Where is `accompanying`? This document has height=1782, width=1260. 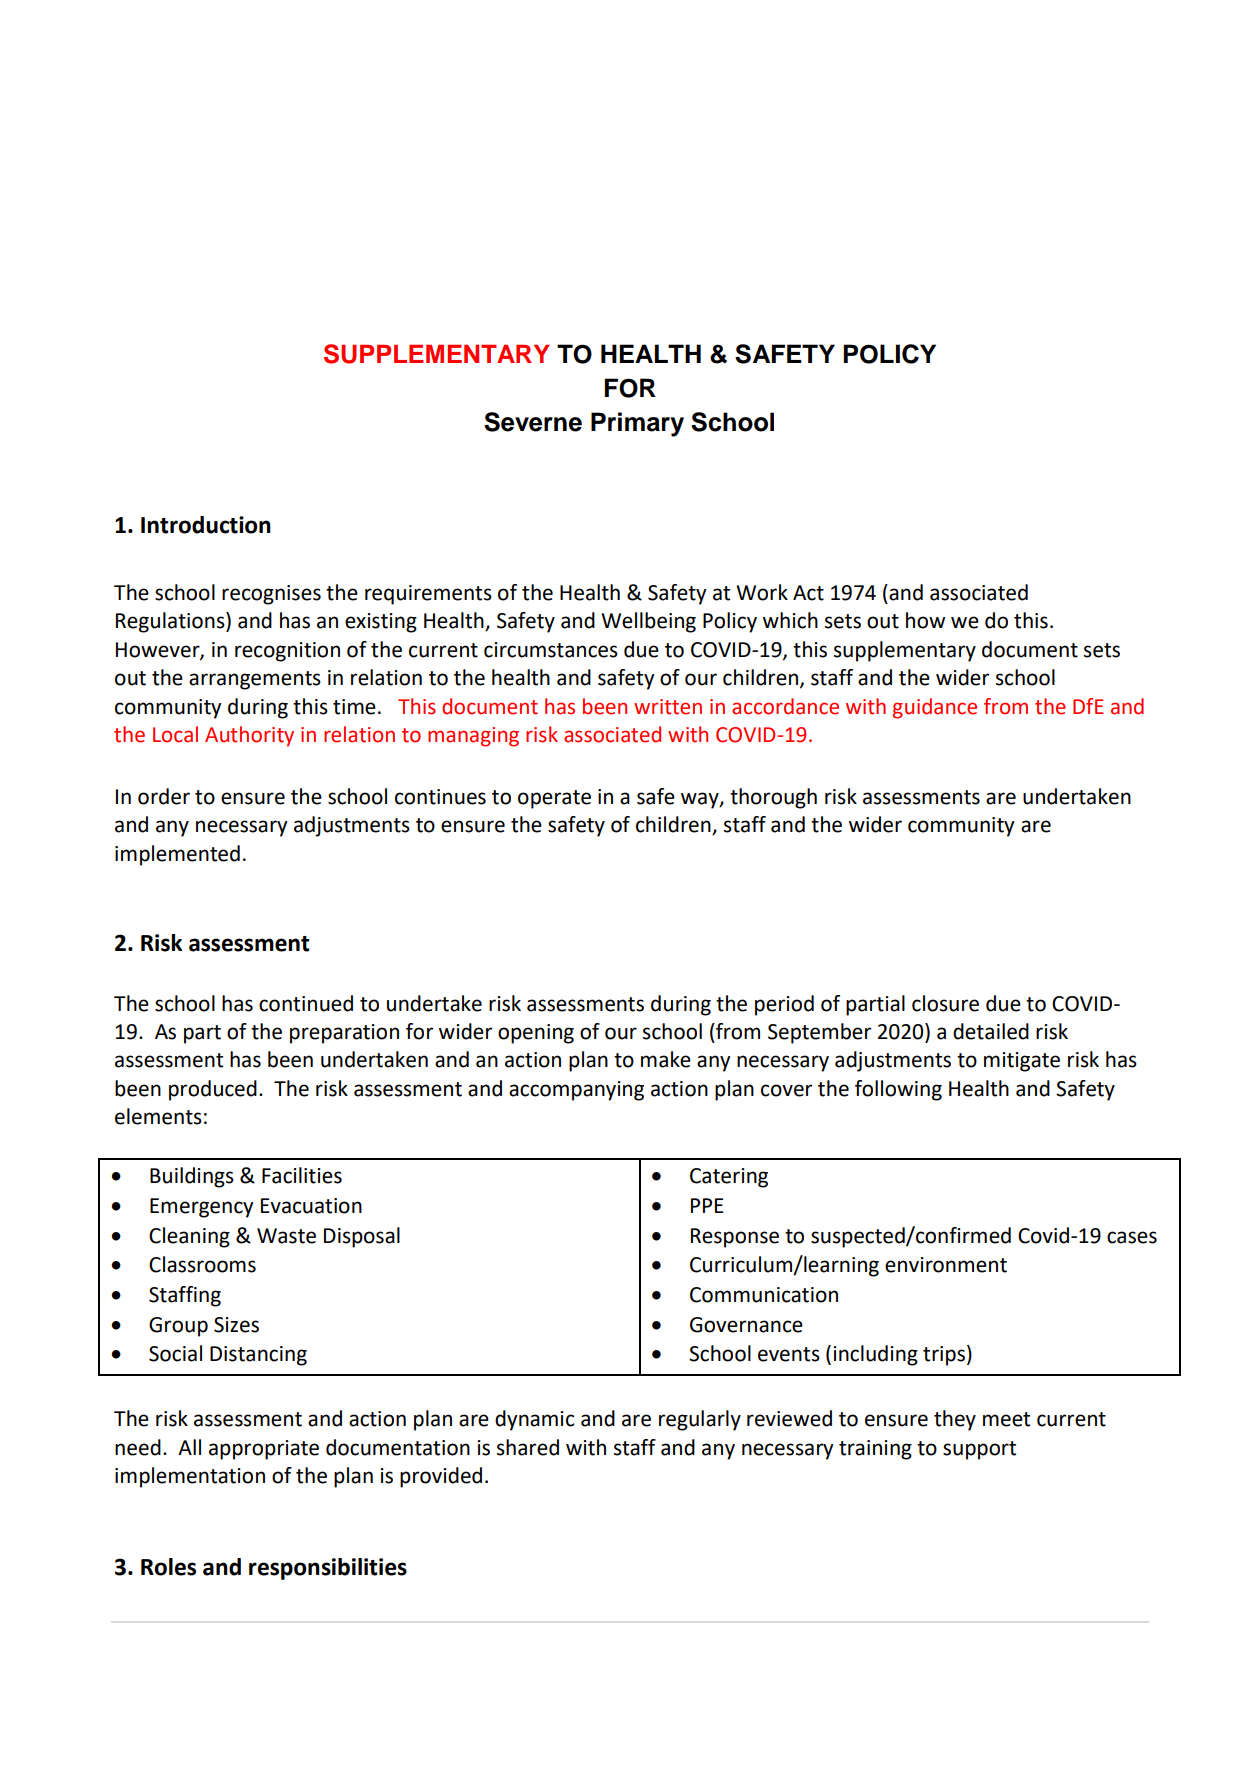 accompanying is located at coordinates (576, 1091).
